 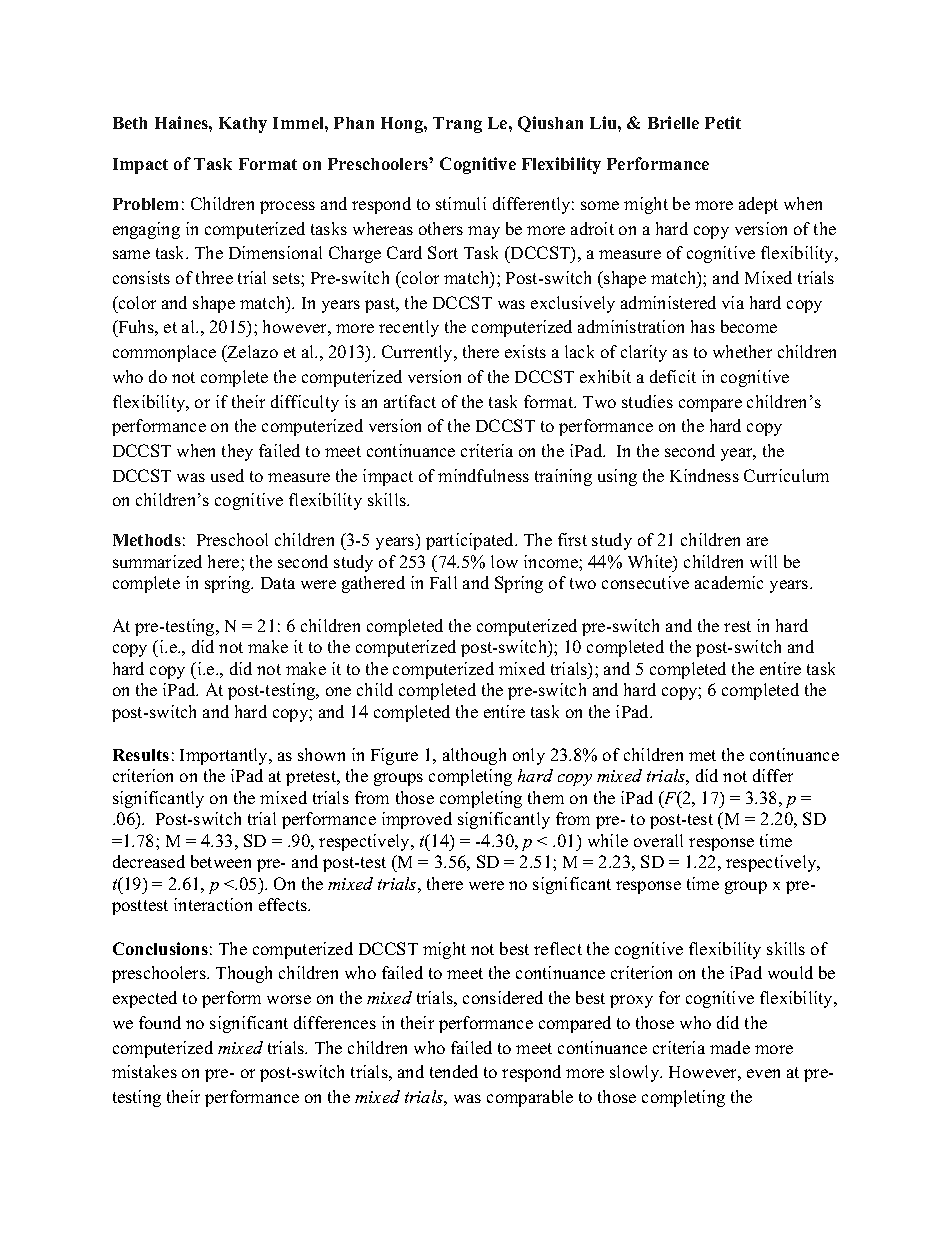 I want to click on mistakes, so click(x=144, y=1071).
